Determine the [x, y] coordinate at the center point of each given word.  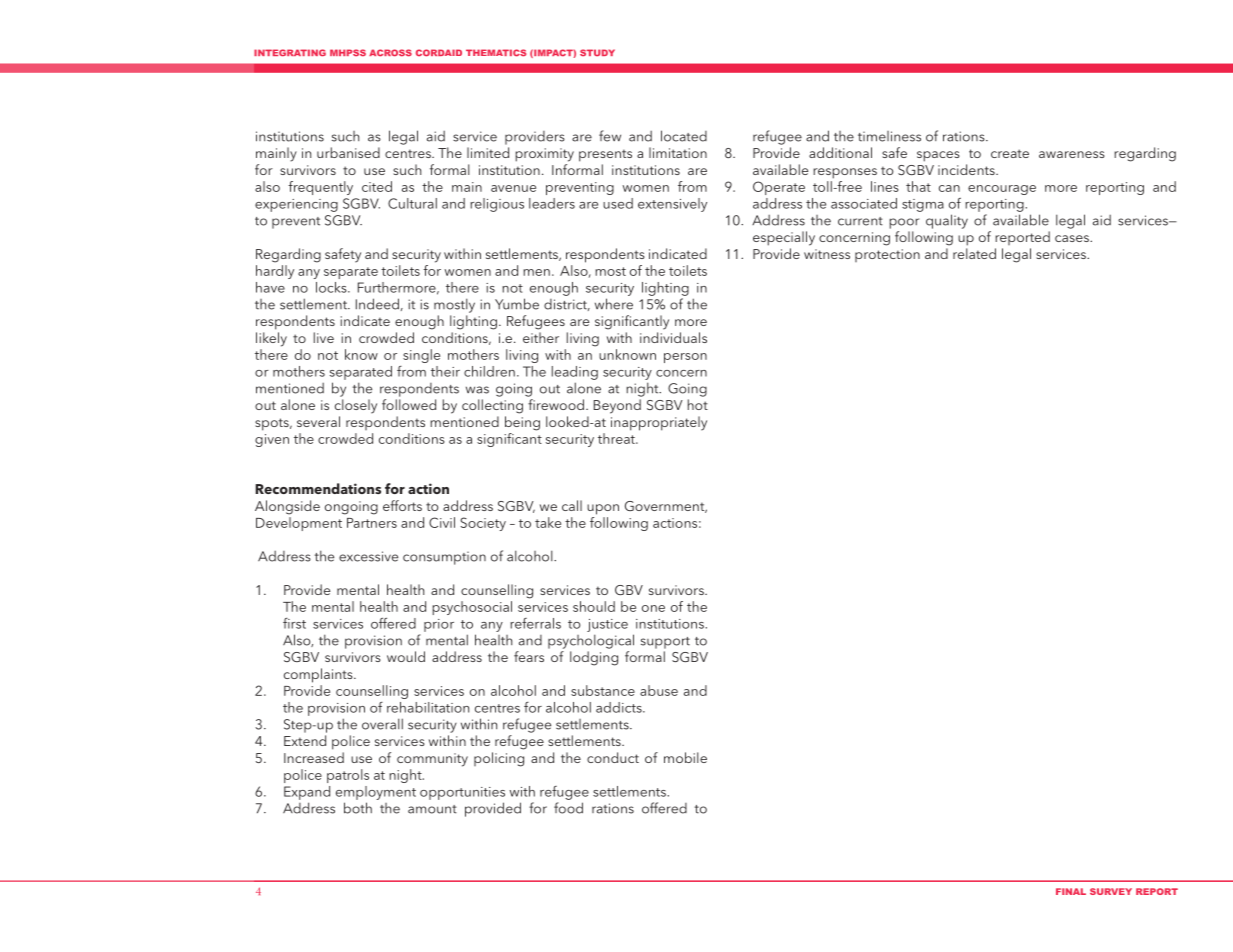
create [1010, 153]
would [406, 656]
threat [617, 438]
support [665, 643]
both [358, 808]
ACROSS [390, 53]
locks [332, 287]
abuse [659, 690]
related [974, 253]
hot [698, 404]
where [614, 304]
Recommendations [318, 488]
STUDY [597, 52]
